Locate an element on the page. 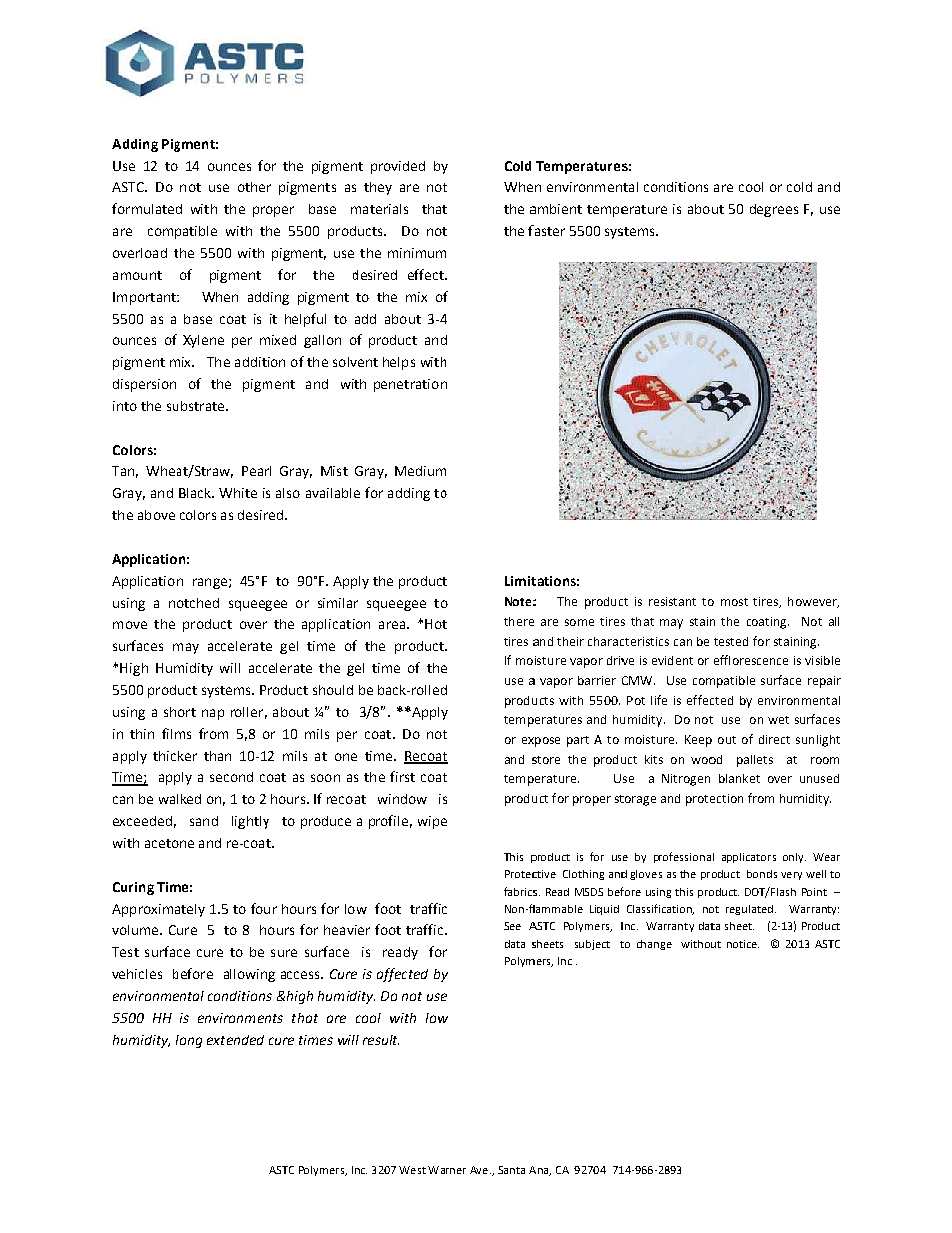  nap is located at coordinates (213, 714).
